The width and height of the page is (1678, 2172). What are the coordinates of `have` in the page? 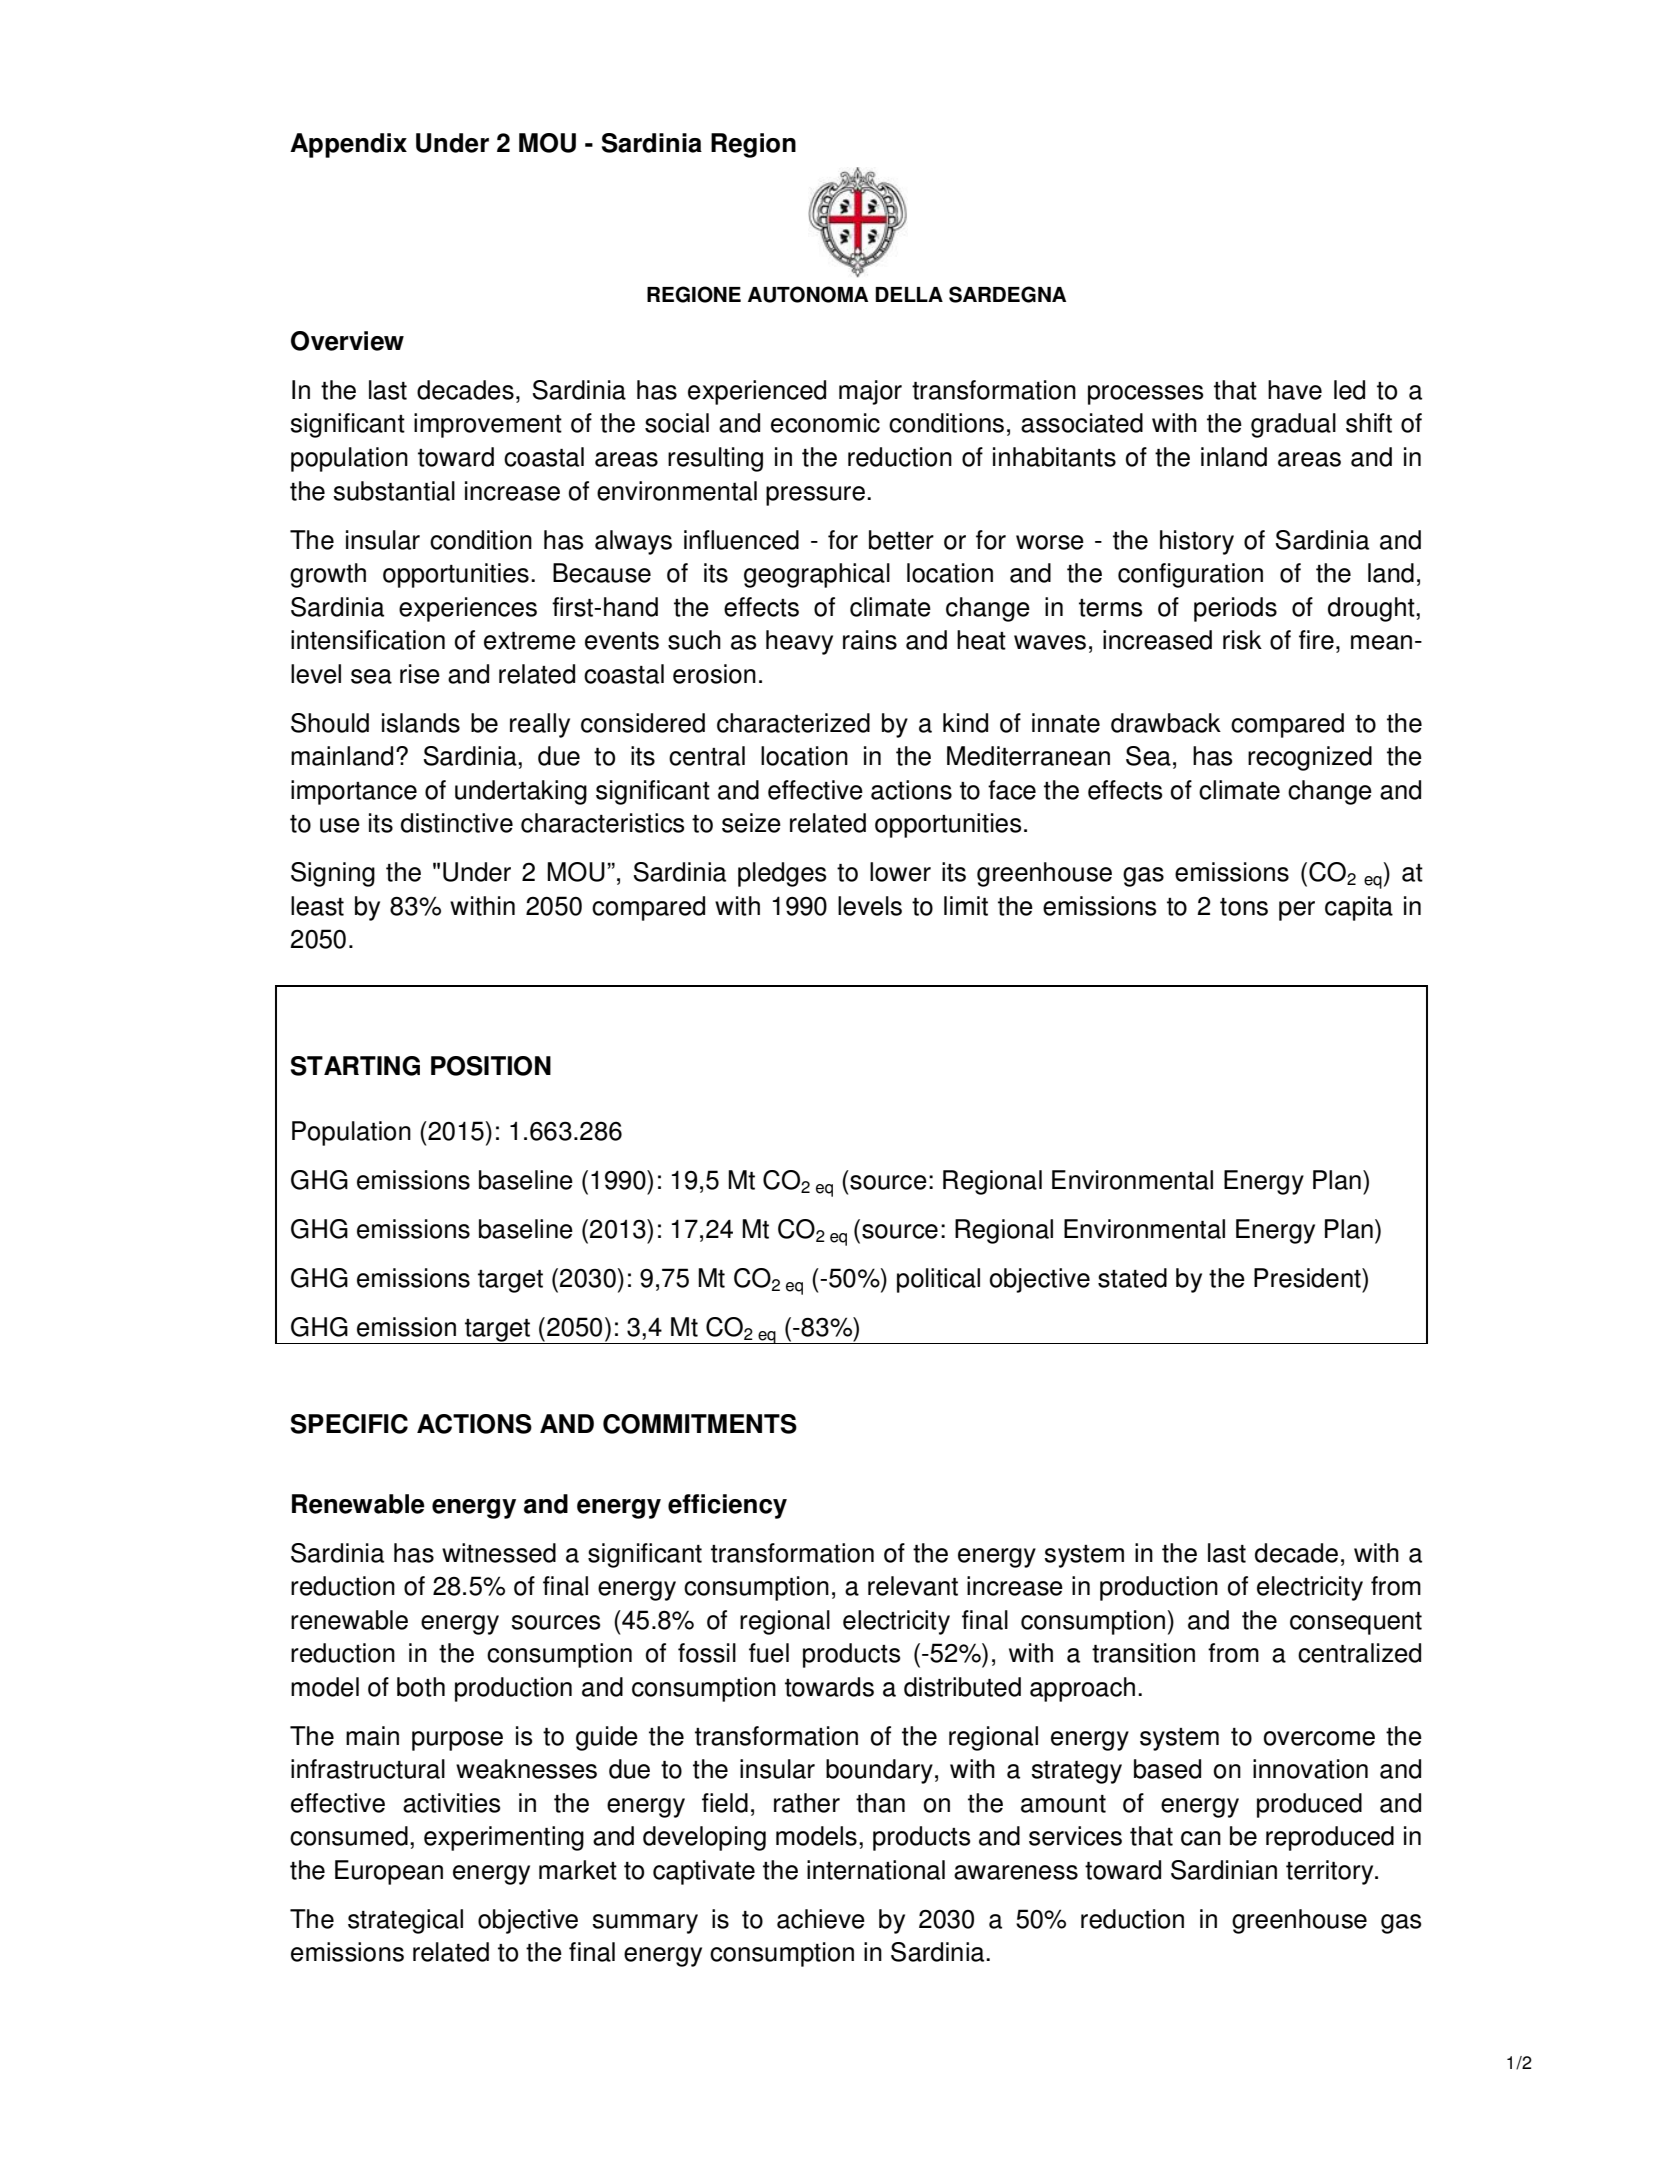 It's located at (1295, 390).
